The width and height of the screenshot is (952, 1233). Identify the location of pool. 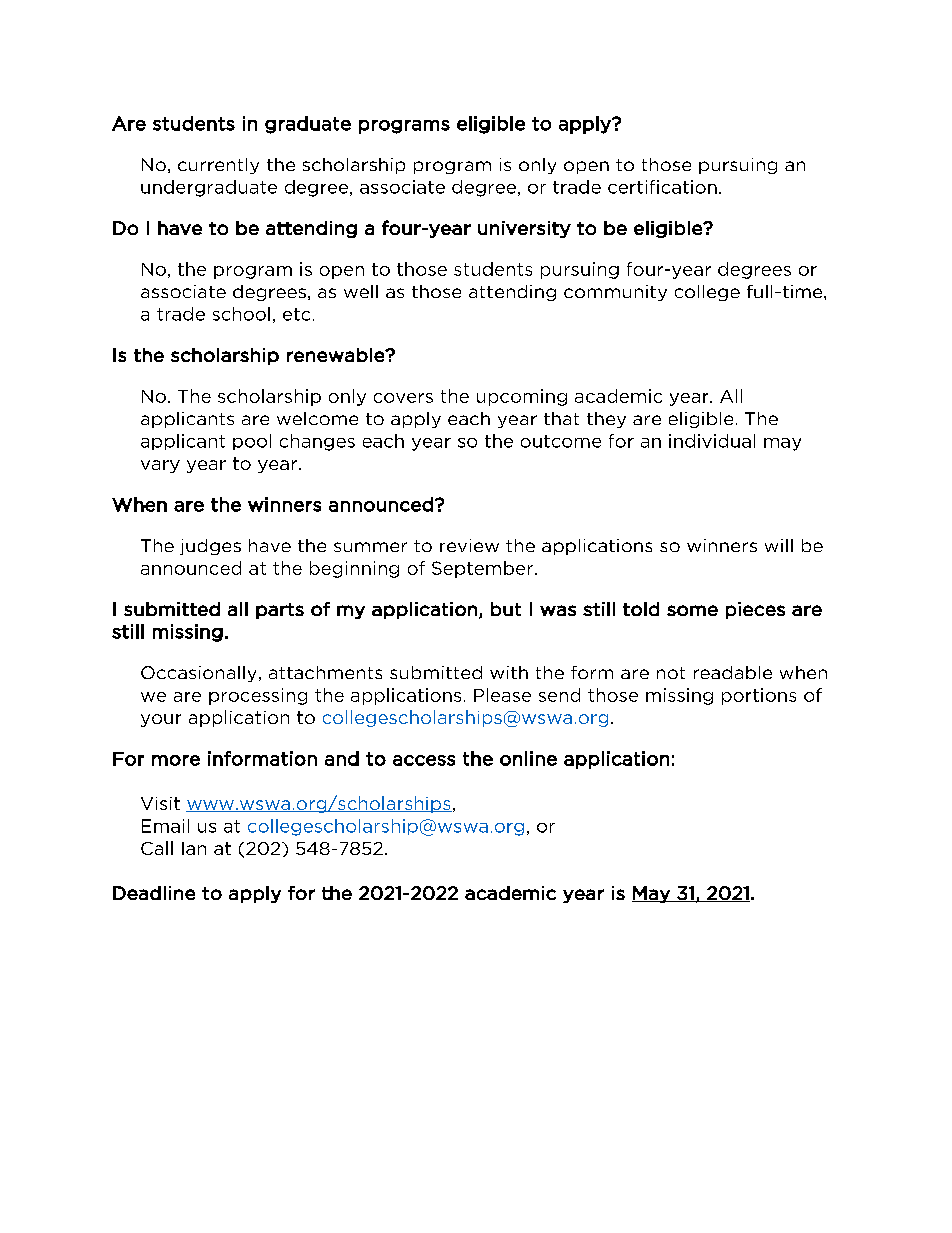
(252, 442).
